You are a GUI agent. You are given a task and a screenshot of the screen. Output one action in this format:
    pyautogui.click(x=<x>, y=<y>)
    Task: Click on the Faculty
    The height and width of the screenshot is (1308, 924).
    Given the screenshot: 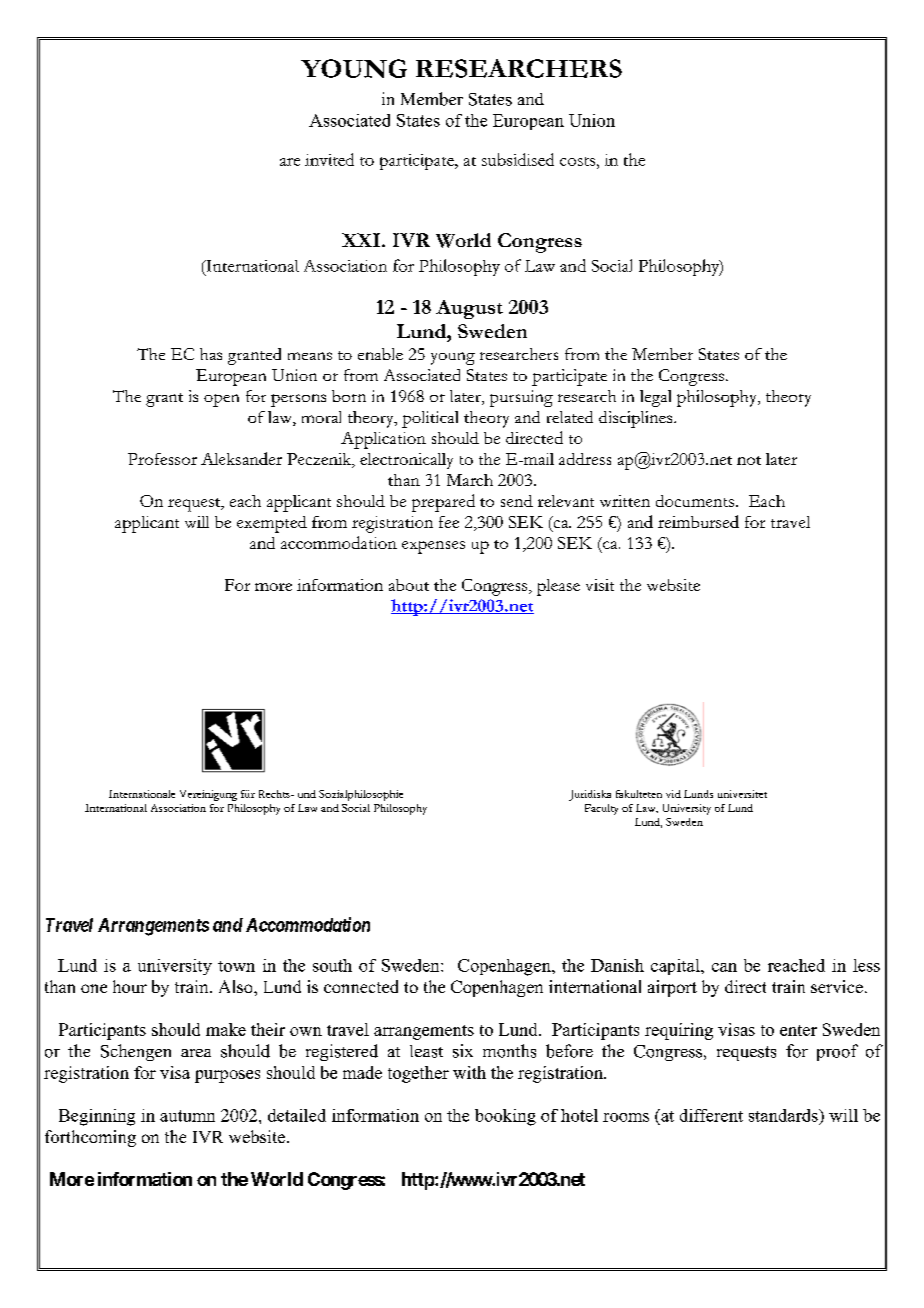 What is the action you would take?
    pyautogui.click(x=601, y=809)
